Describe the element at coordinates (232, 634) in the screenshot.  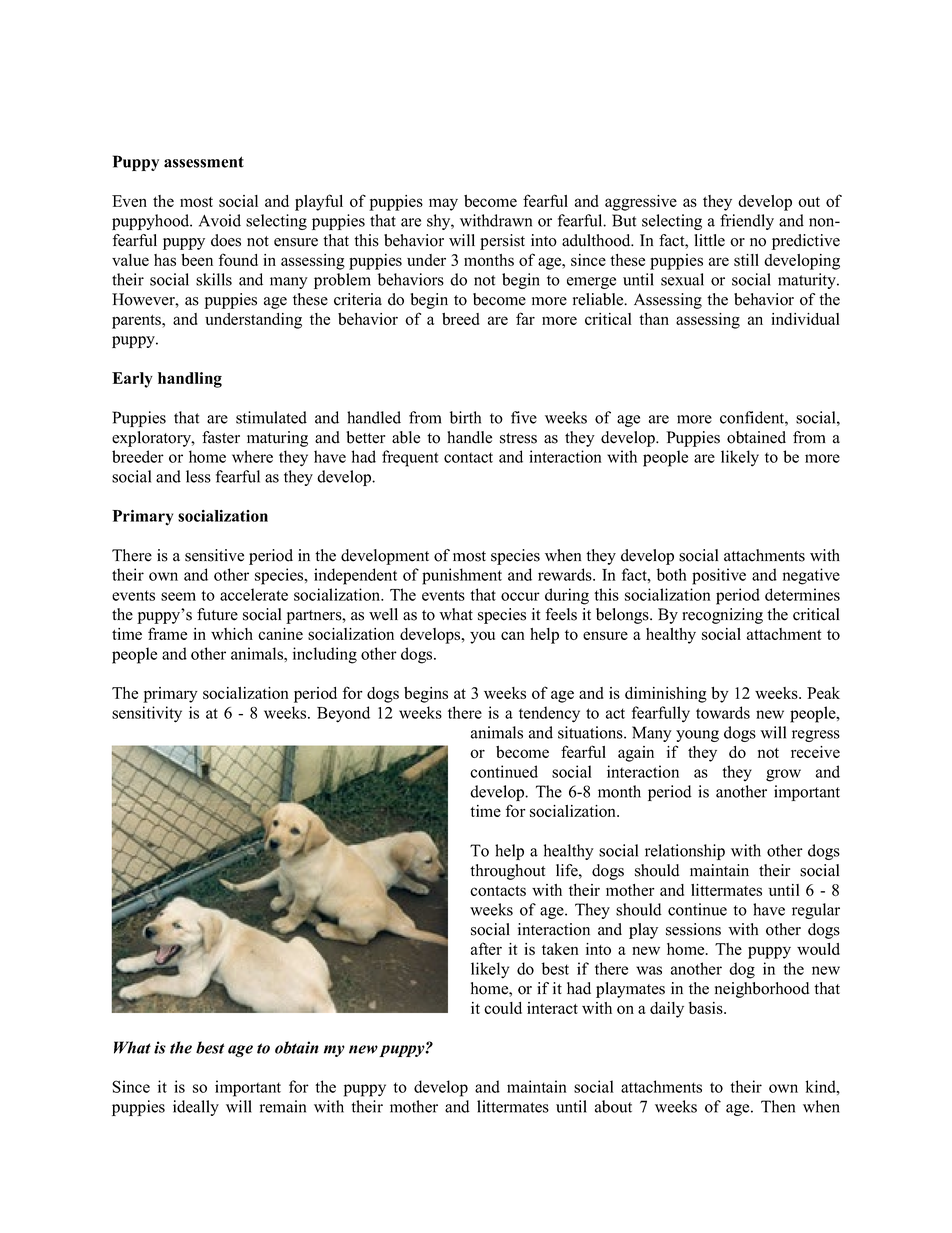
I see `which` at that location.
